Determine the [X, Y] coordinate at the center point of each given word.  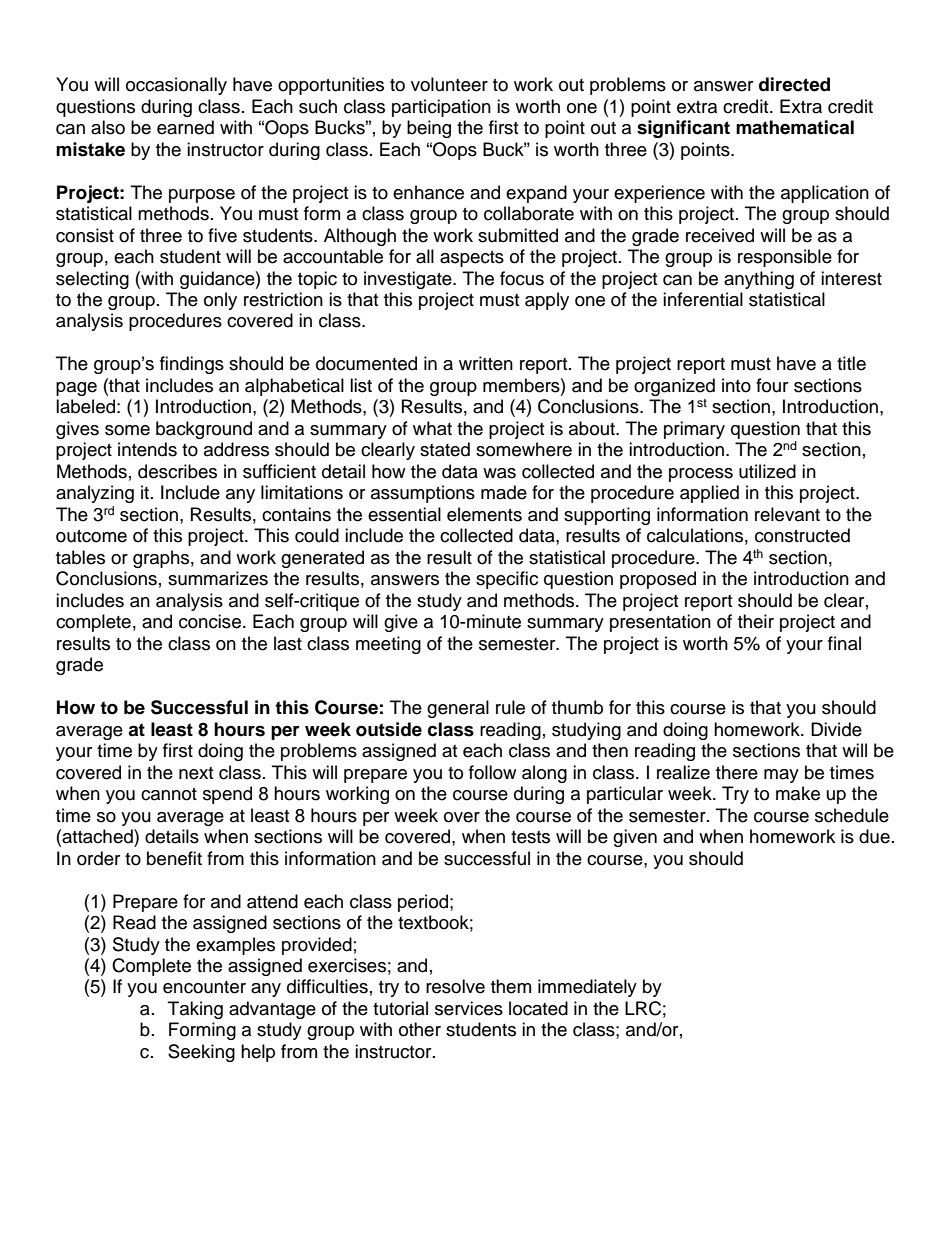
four [772, 385]
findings [192, 365]
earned [185, 127]
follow [492, 772]
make [798, 793]
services [469, 1008]
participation [441, 108]
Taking [195, 1010]
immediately [587, 988]
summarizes [218, 578]
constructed [802, 535]
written [486, 363]
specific [507, 580]
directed [794, 84]
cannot [169, 794]
